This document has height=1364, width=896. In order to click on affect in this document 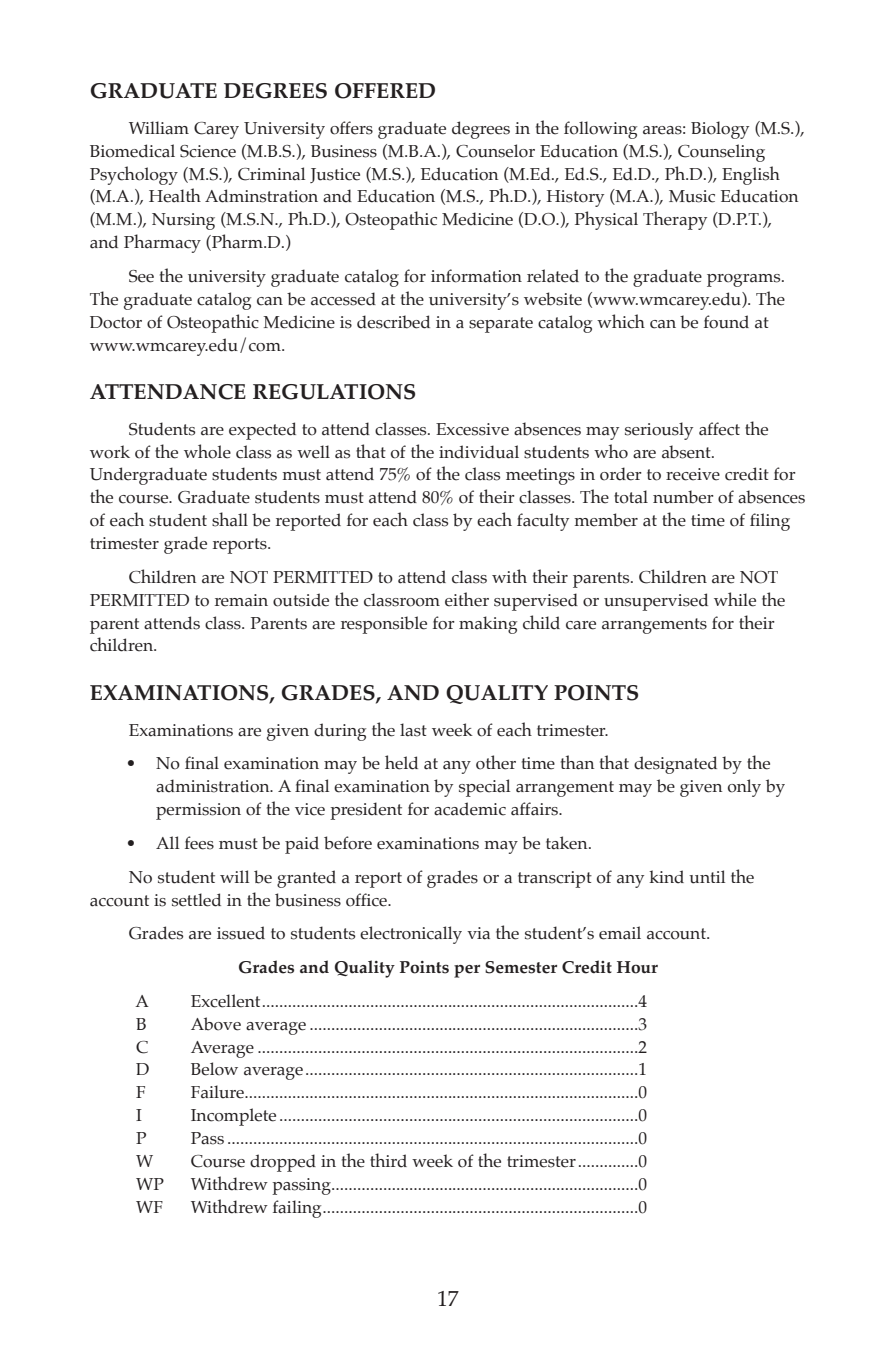, I will do `click(719, 429)`.
